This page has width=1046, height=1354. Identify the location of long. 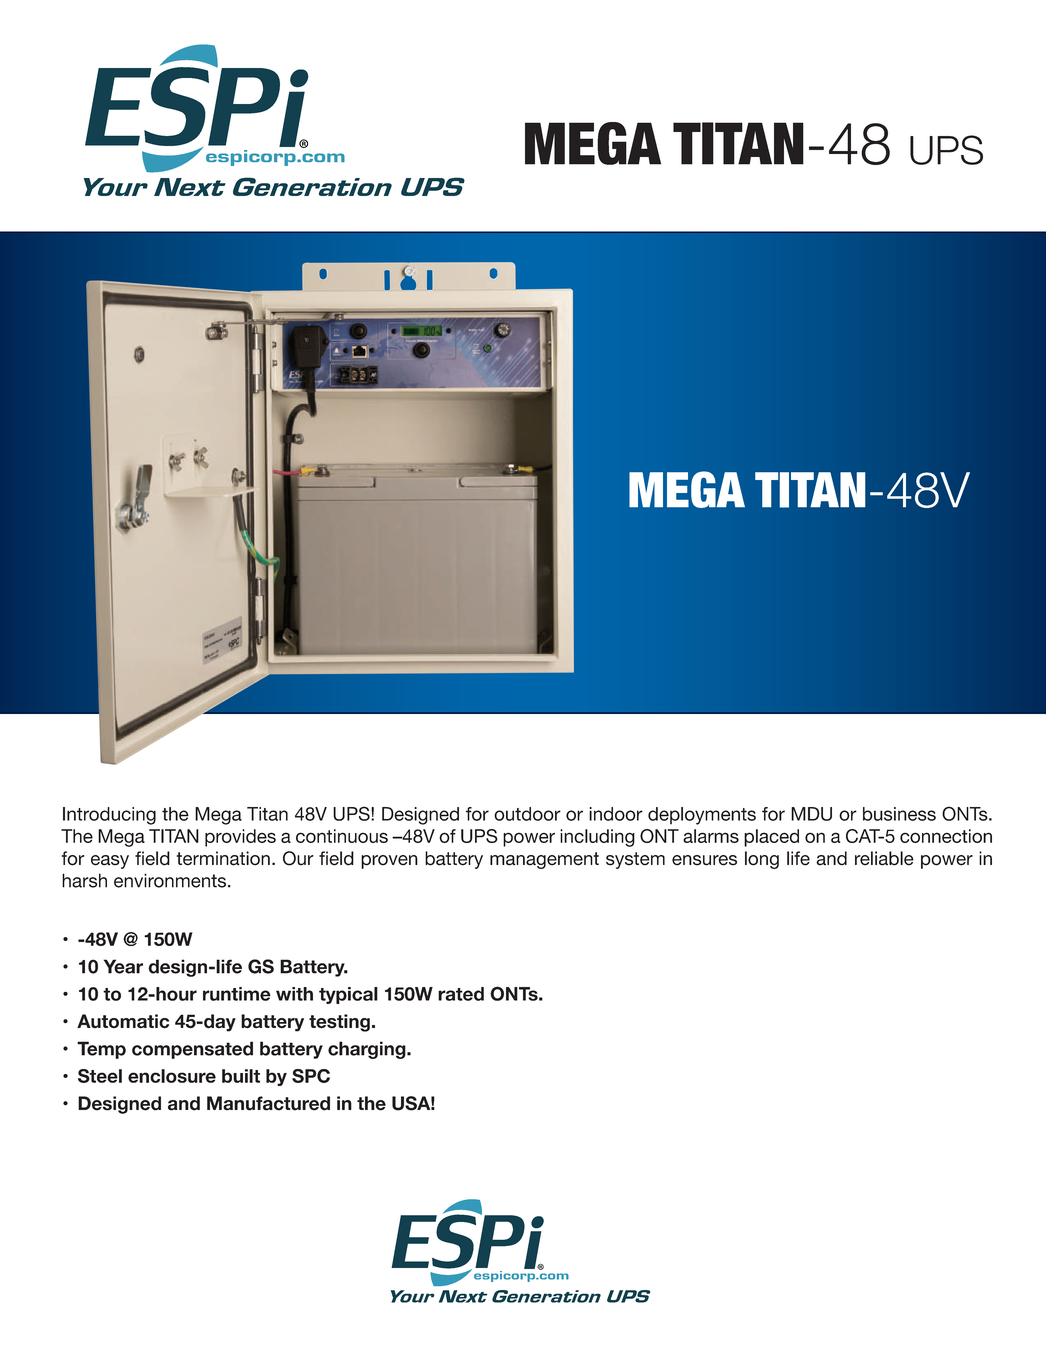
(762, 860).
